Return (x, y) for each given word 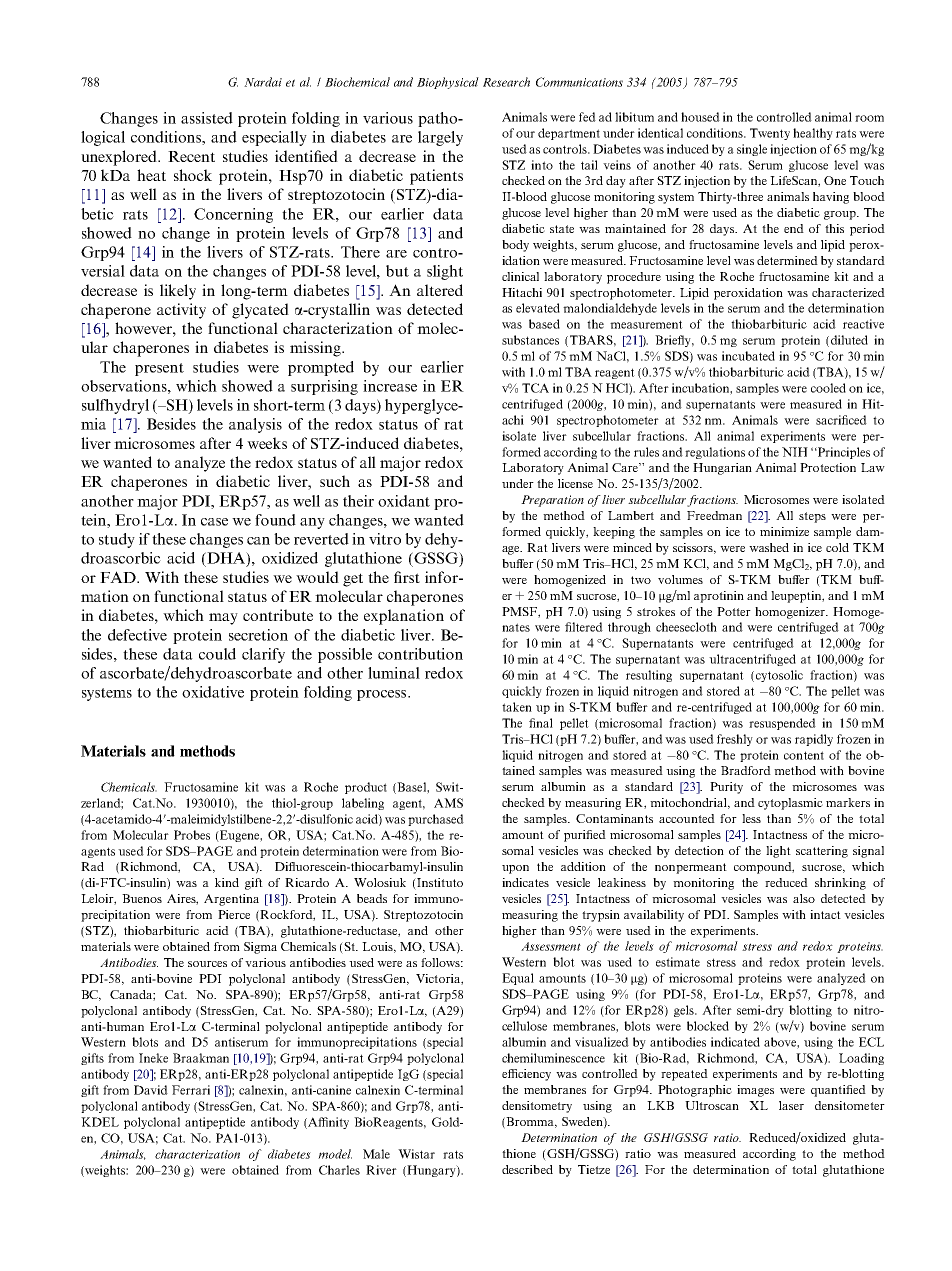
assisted (207, 118)
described (527, 1169)
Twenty (770, 134)
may (223, 619)
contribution (420, 654)
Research (506, 82)
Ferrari (191, 1090)
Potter (734, 611)
